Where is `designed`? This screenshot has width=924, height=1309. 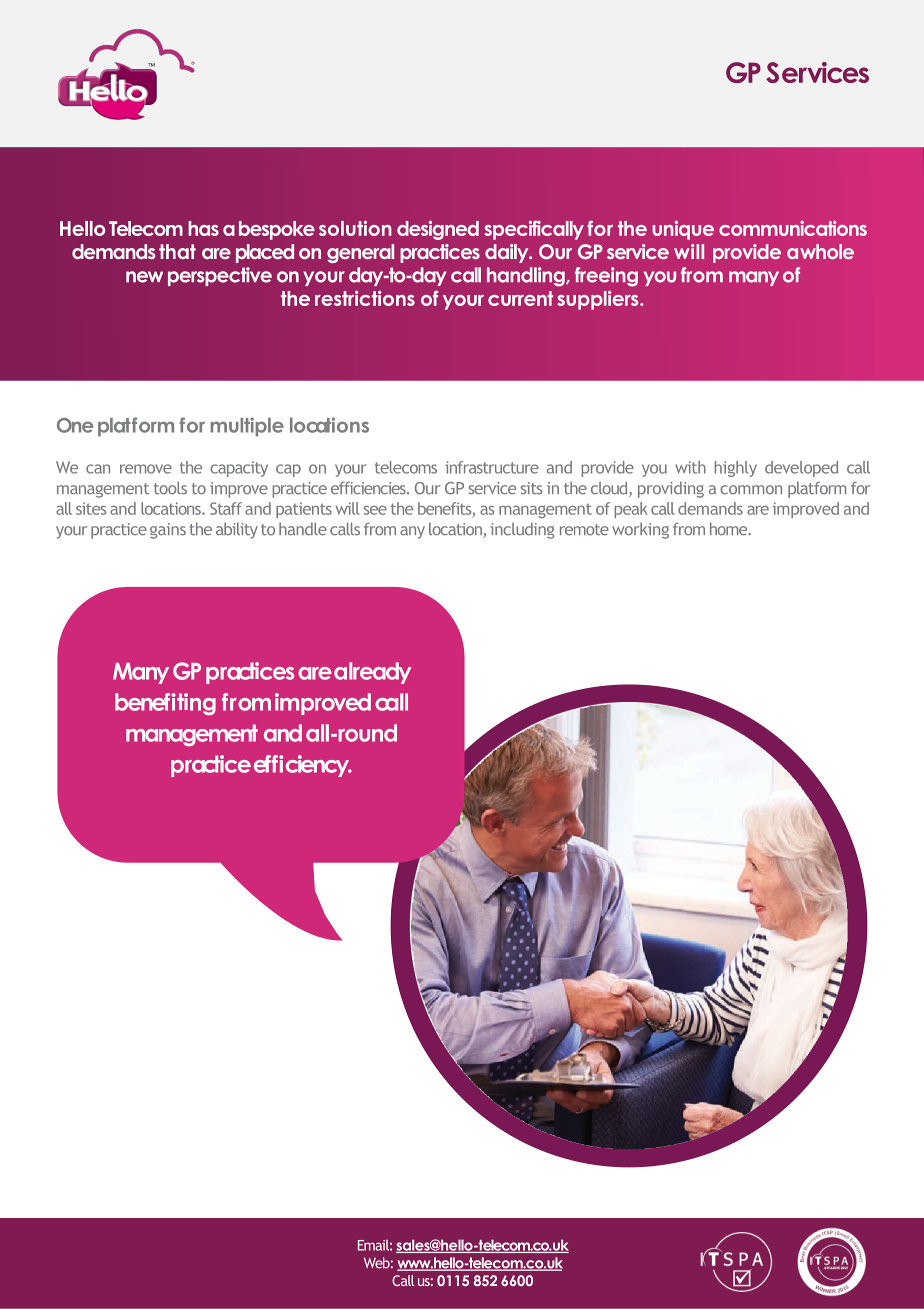 designed is located at coordinates (438, 230).
